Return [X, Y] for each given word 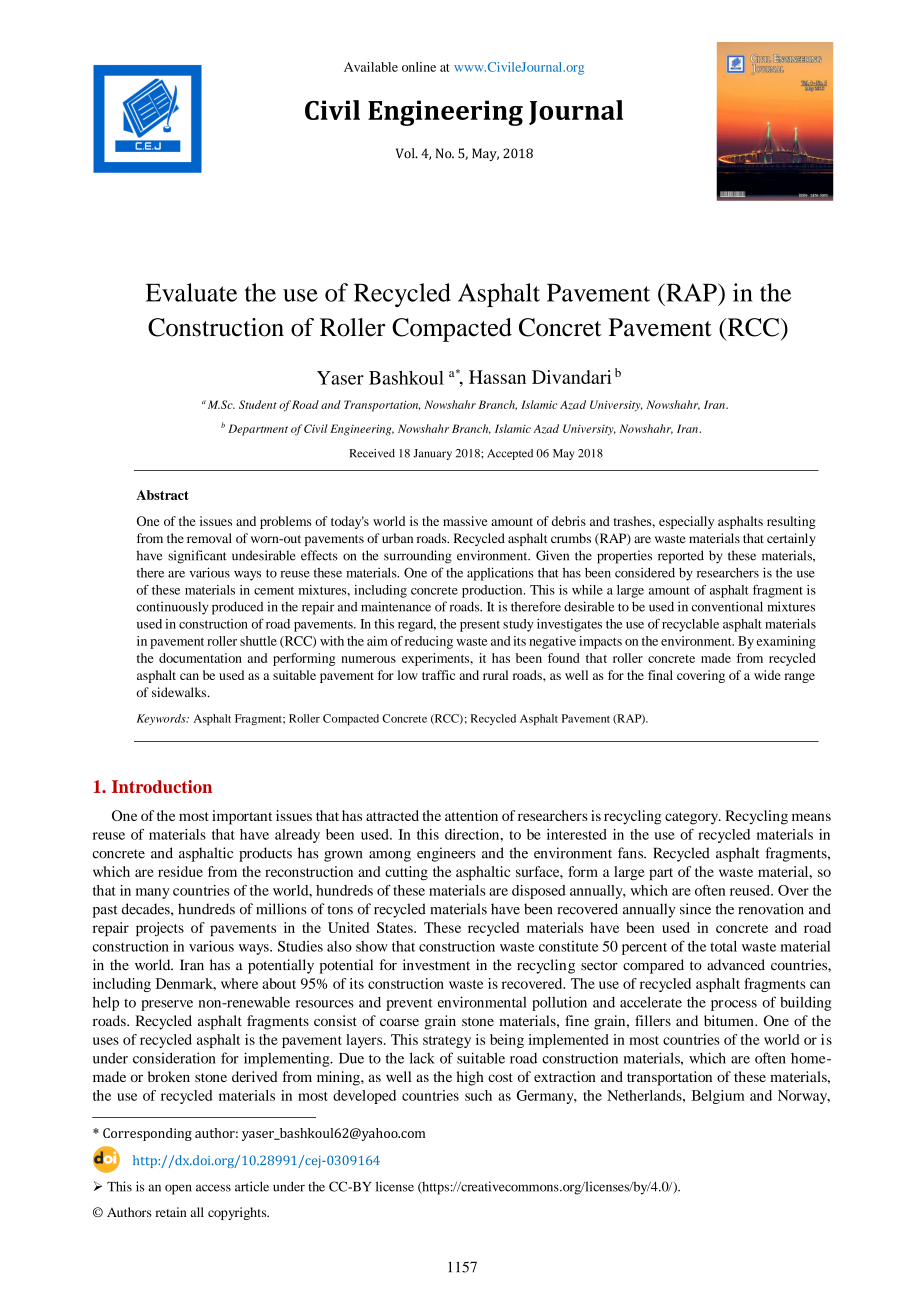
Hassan [497, 377]
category [693, 818]
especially [686, 522]
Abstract [162, 495]
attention [471, 815]
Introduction [162, 786]
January [432, 454]
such [478, 1095]
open [178, 1189]
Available [371, 67]
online [419, 67]
